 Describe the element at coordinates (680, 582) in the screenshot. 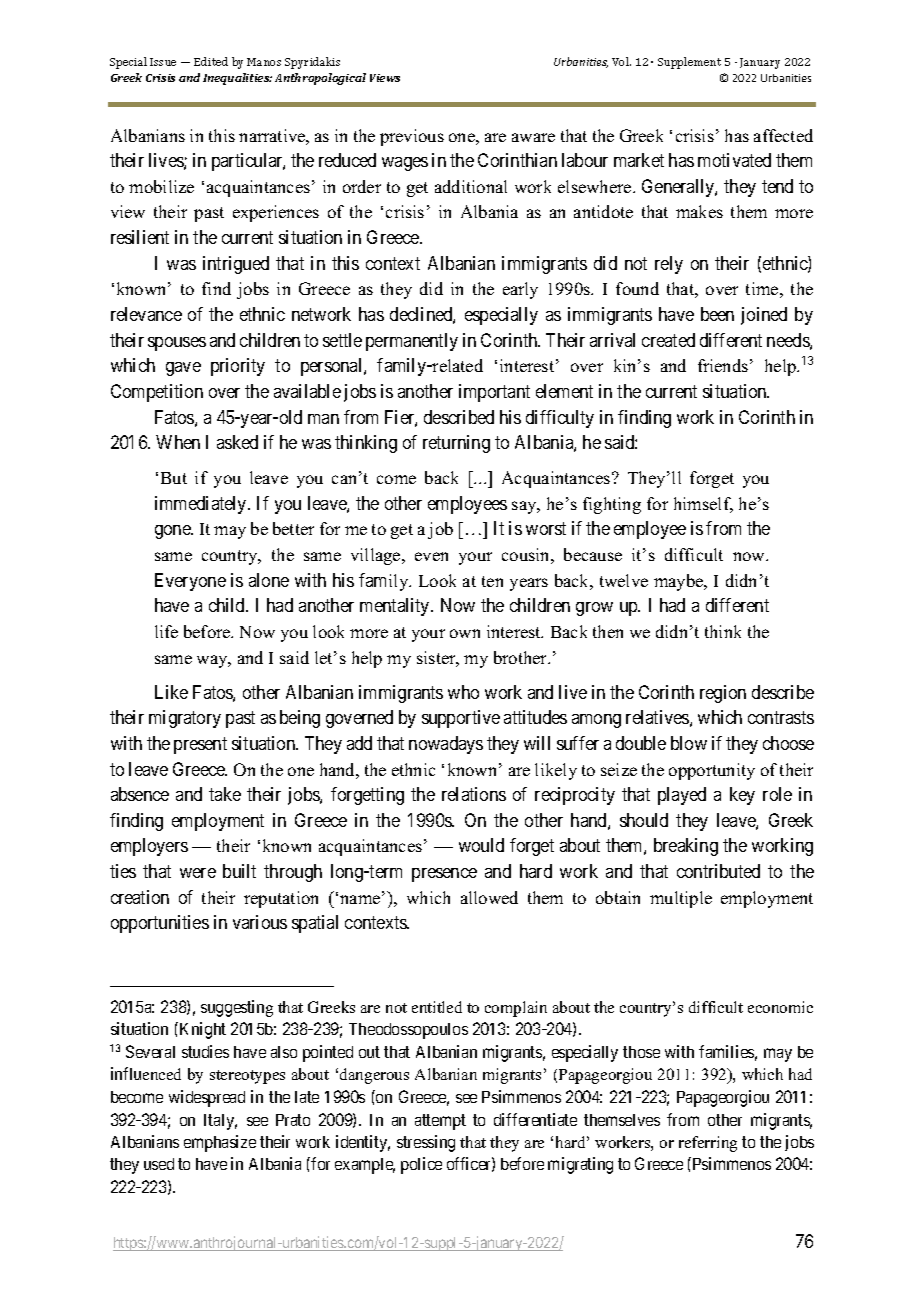

I see `maybe` at that location.
